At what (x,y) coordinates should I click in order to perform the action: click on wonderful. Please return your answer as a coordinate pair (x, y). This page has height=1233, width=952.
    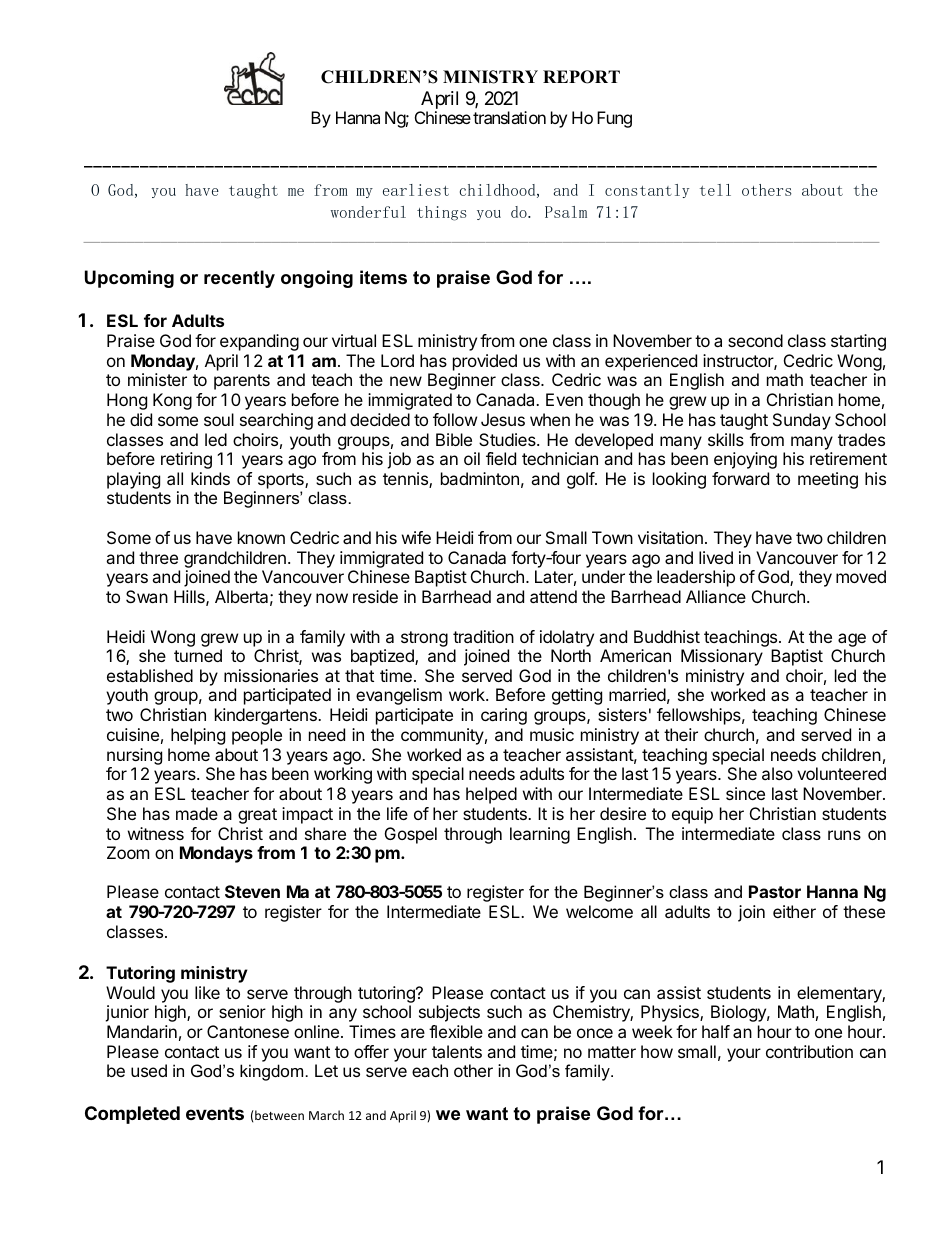
    Looking at the image, I should click on (368, 212).
